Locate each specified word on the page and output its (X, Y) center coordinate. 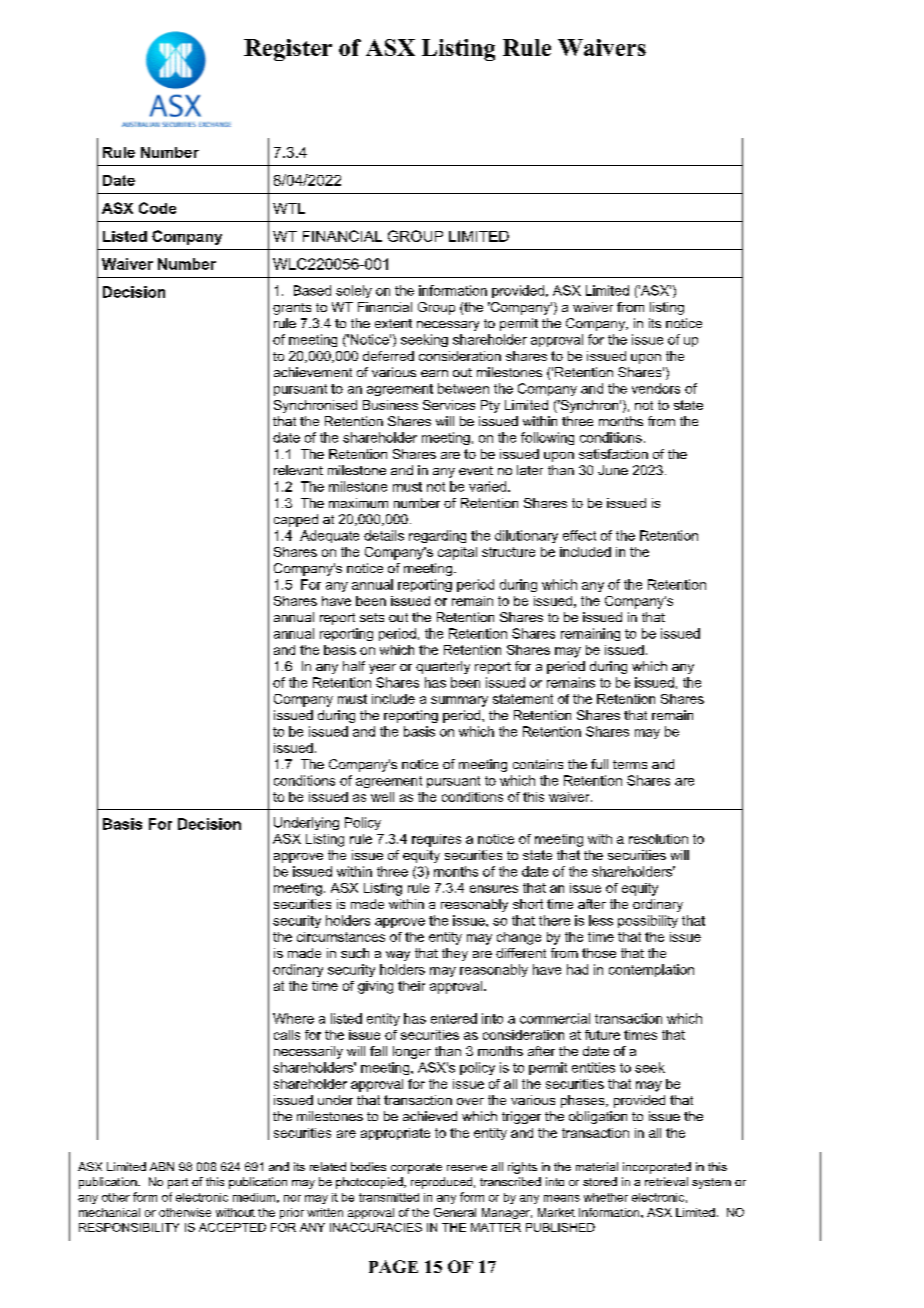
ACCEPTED (232, 1227)
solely (354, 291)
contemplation (651, 970)
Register (288, 50)
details (384, 535)
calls (287, 1035)
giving (375, 987)
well (382, 797)
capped (296, 520)
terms (630, 764)
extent (393, 323)
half (354, 666)
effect (579, 535)
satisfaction (613, 454)
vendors (656, 388)
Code (157, 208)
